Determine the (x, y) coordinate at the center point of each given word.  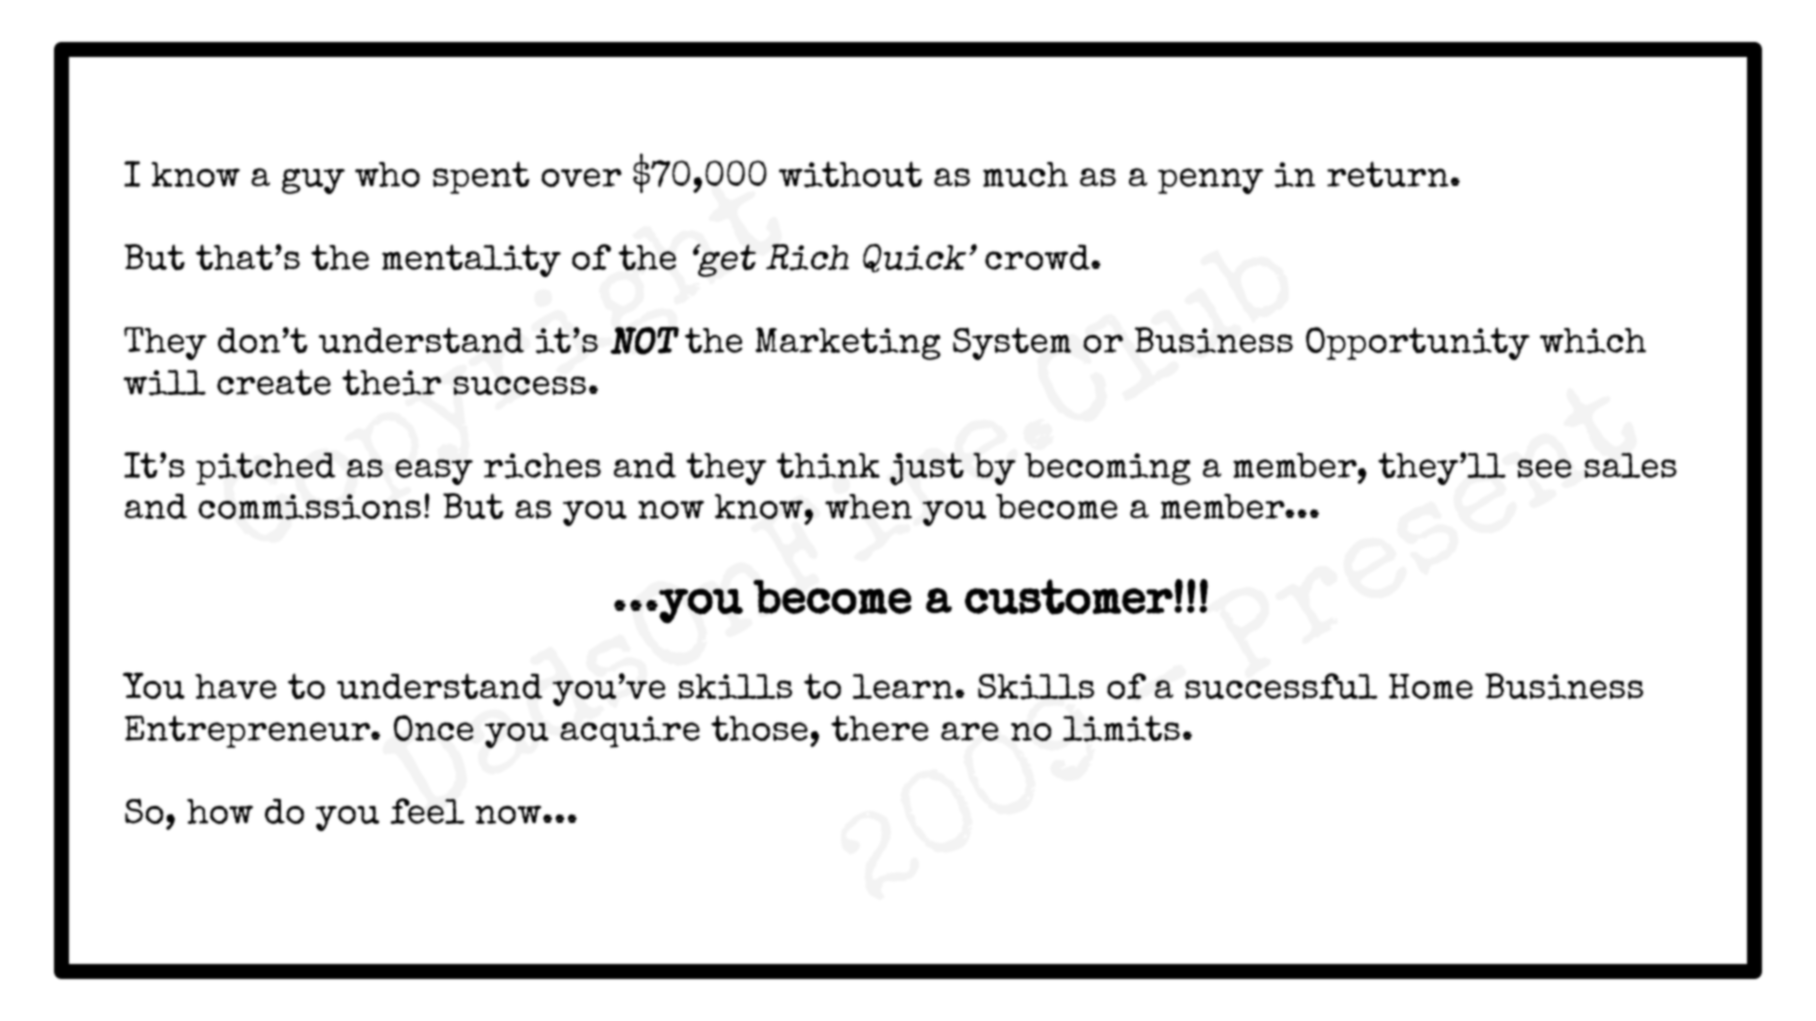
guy (313, 181)
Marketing (848, 343)
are (969, 731)
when (868, 506)
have (235, 686)
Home (1431, 686)
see (1544, 468)
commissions (309, 507)
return (1388, 174)
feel (427, 811)
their (392, 382)
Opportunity (1418, 343)
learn (904, 686)
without (850, 174)
